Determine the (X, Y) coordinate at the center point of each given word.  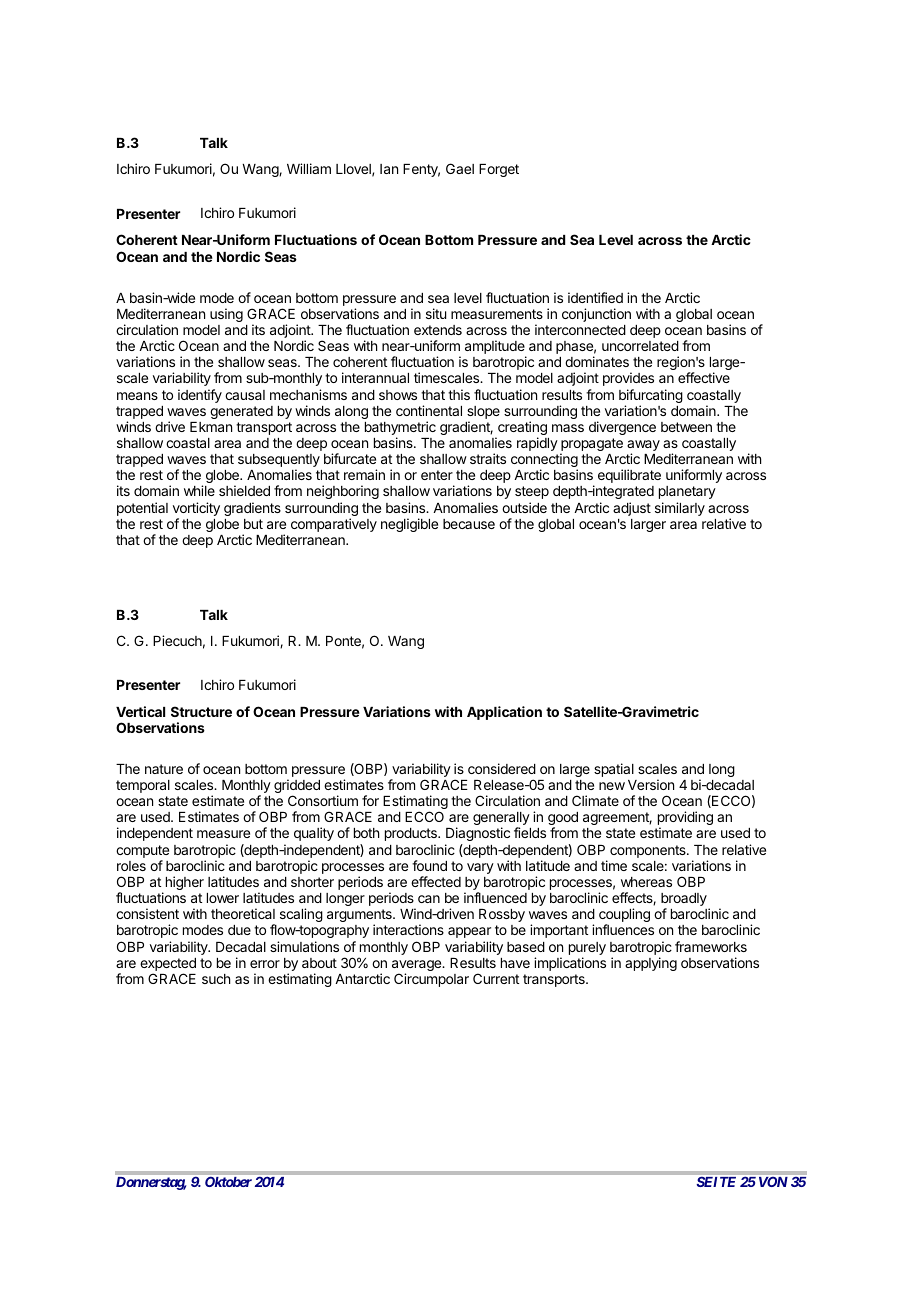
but (253, 524)
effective (704, 377)
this (459, 394)
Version (651, 784)
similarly (680, 509)
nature (164, 769)
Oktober (228, 1182)
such (216, 979)
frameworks (711, 946)
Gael (460, 168)
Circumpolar (431, 980)
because (469, 524)
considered (502, 768)
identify (200, 396)
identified (595, 297)
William (309, 168)
